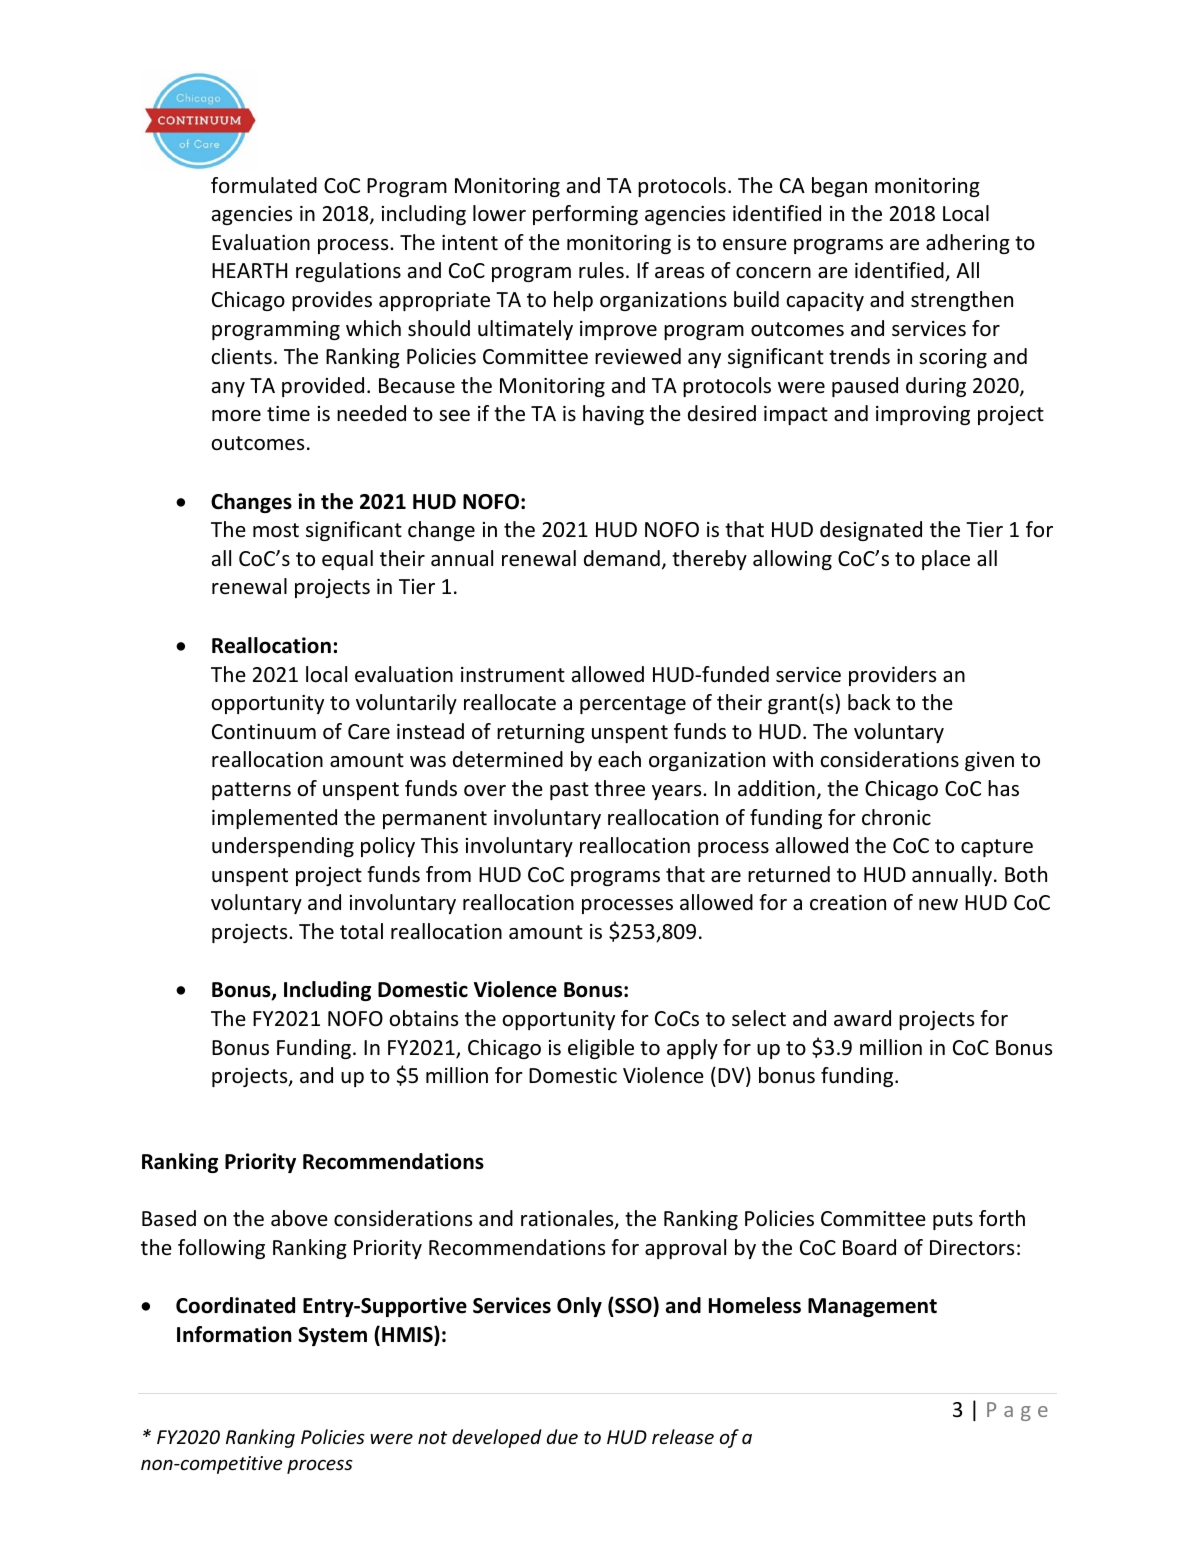 This screenshot has height=1547, width=1195. Describe the element at coordinates (276, 530) in the screenshot. I see `most` at that location.
